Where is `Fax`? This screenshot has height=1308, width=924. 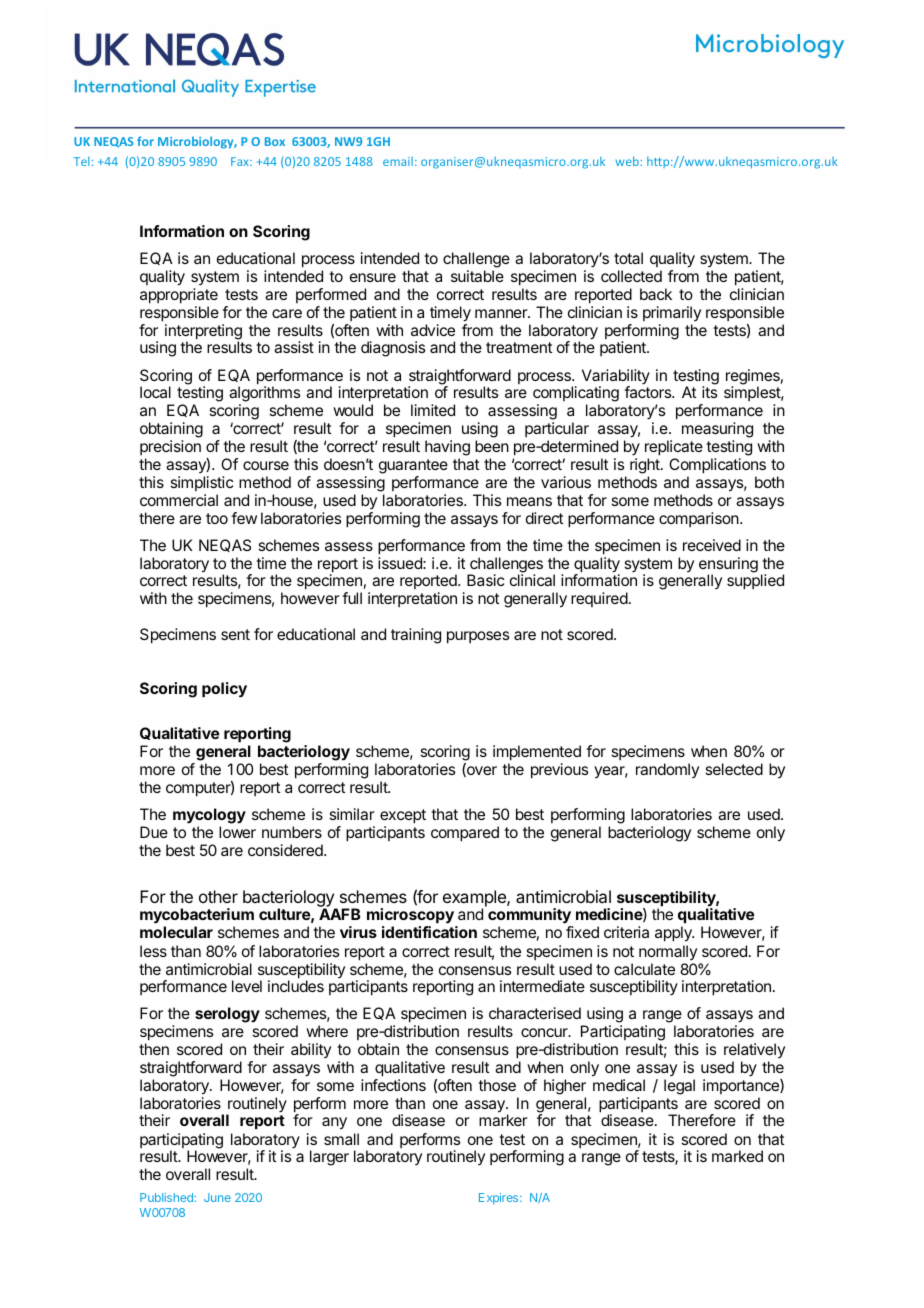
Fax is located at coordinates (241, 161).
